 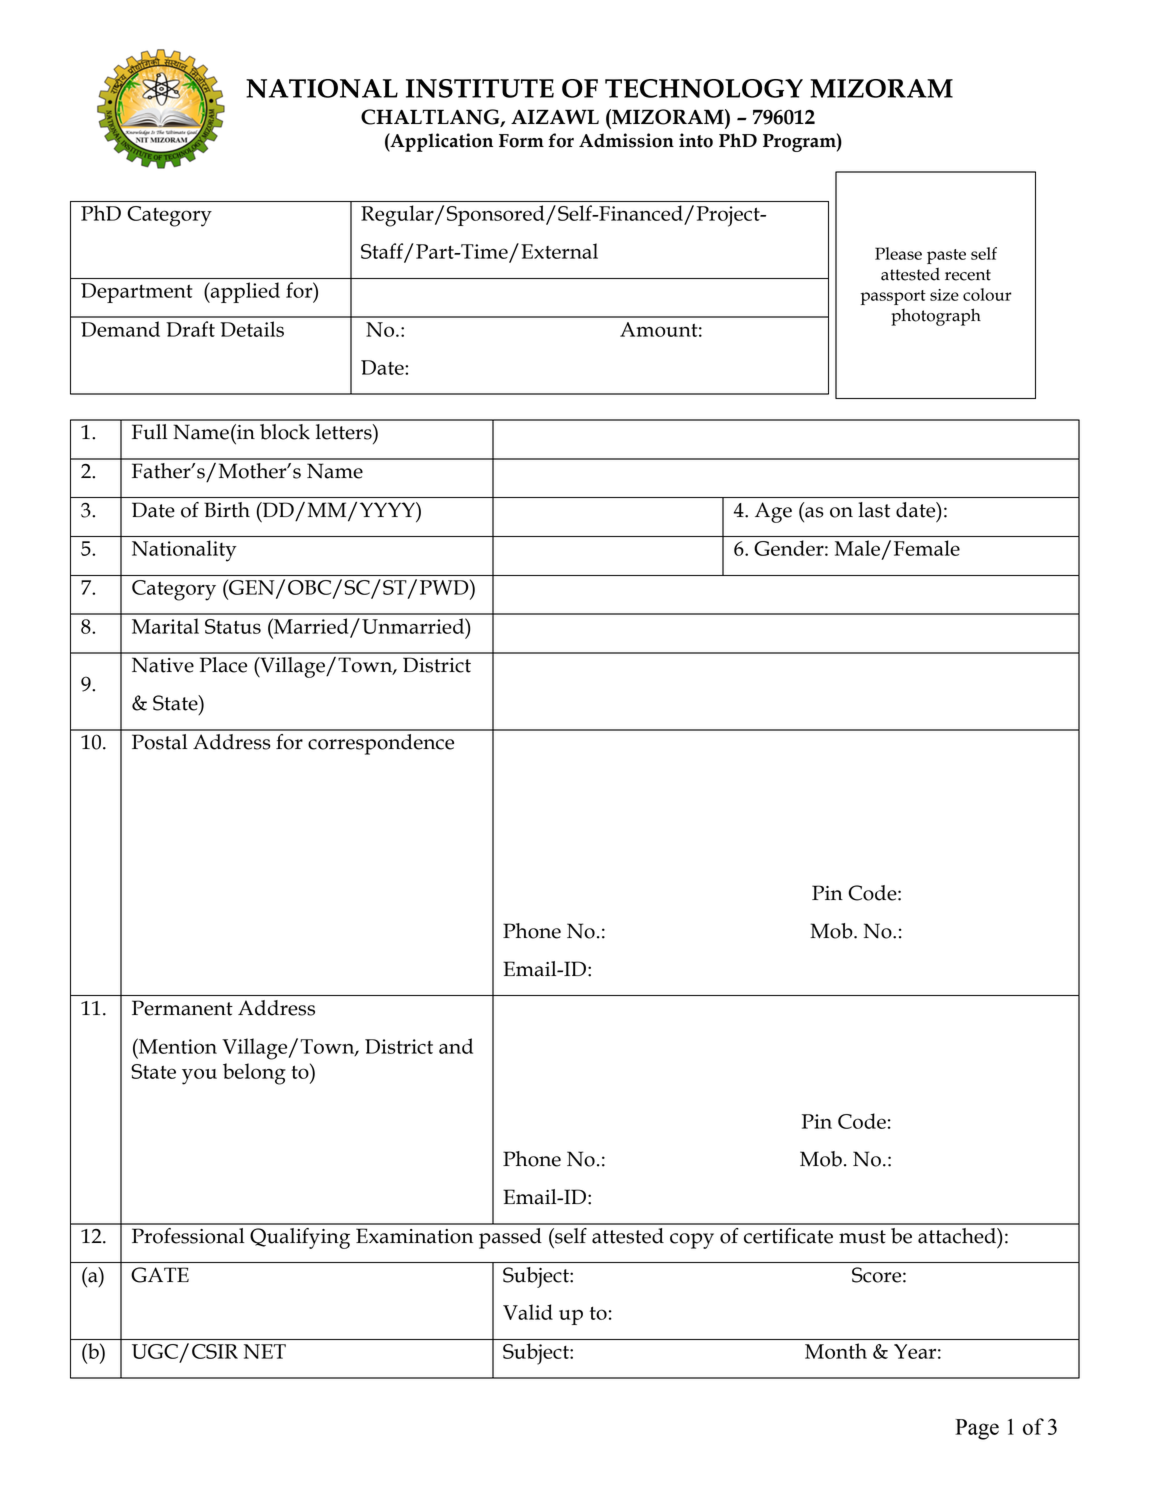 I want to click on last, so click(x=874, y=510).
